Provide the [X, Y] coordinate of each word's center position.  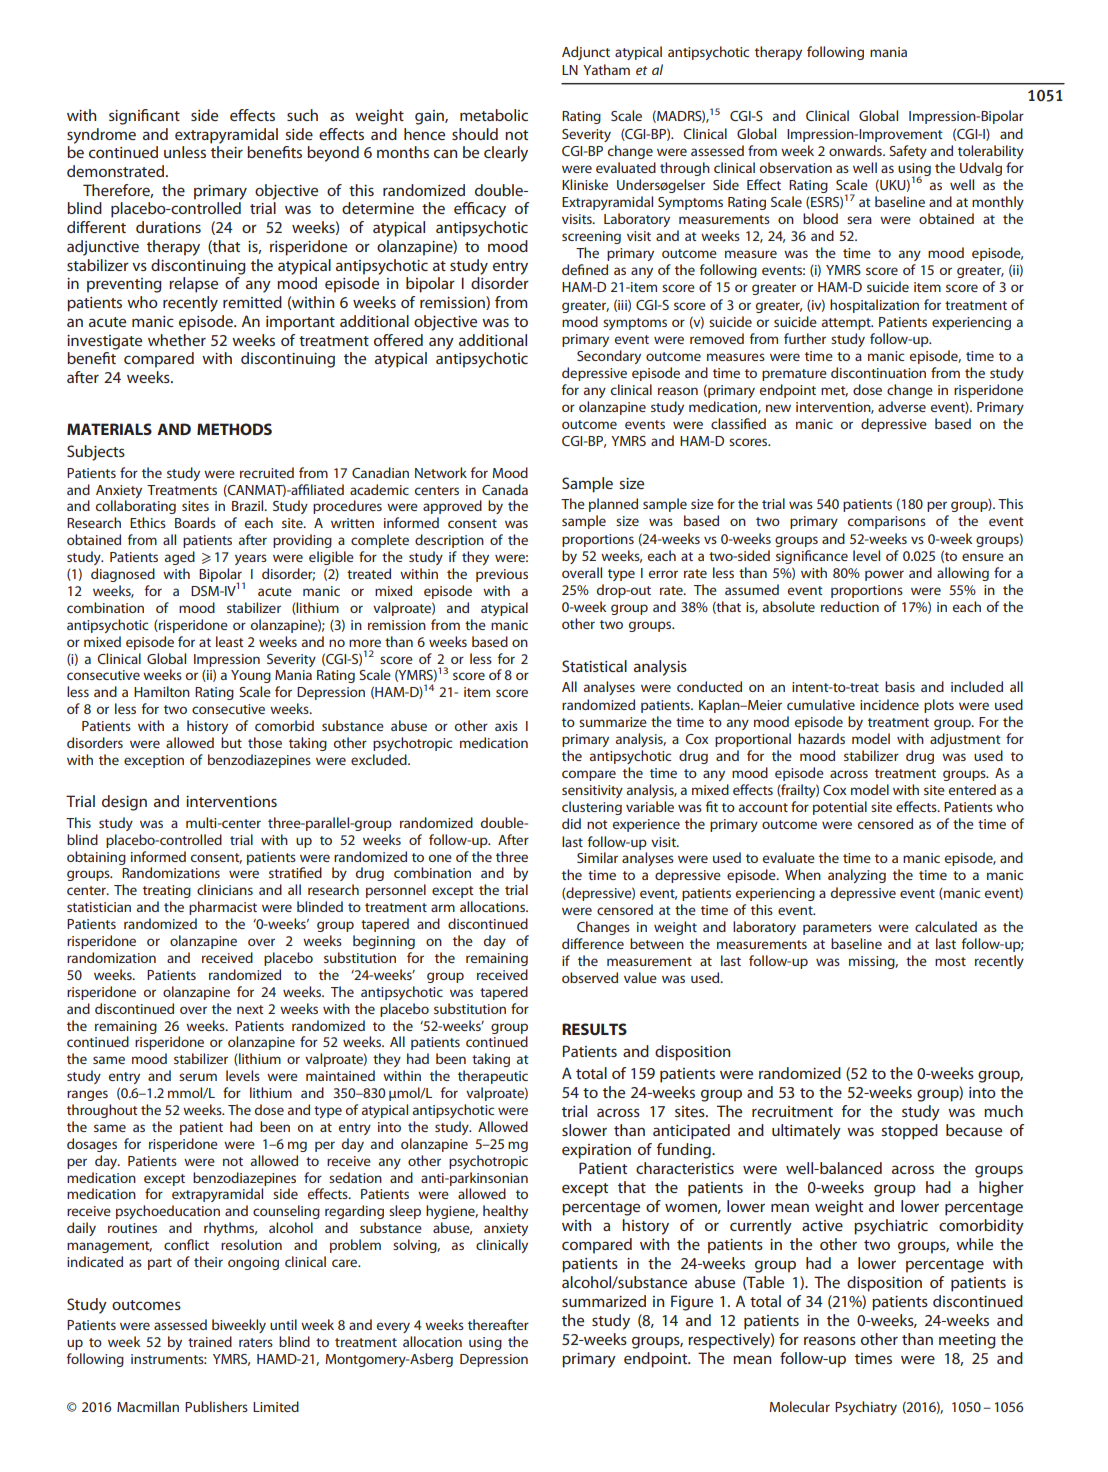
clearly [506, 154]
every [393, 1327]
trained [210, 1341]
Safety [908, 152]
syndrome [101, 136]
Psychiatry [866, 1408]
